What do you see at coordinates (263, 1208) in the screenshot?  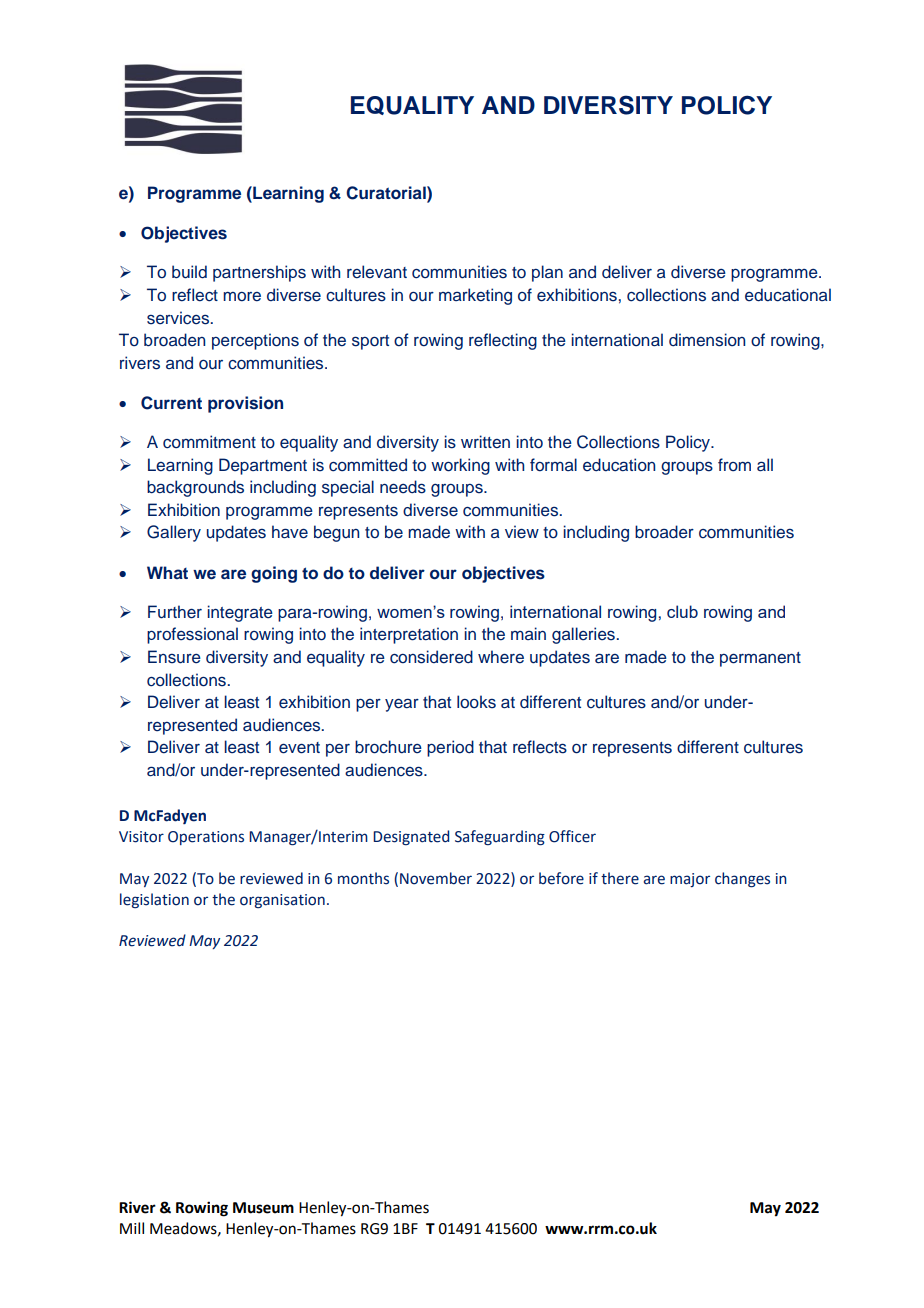 I see `Museum` at bounding box center [263, 1208].
